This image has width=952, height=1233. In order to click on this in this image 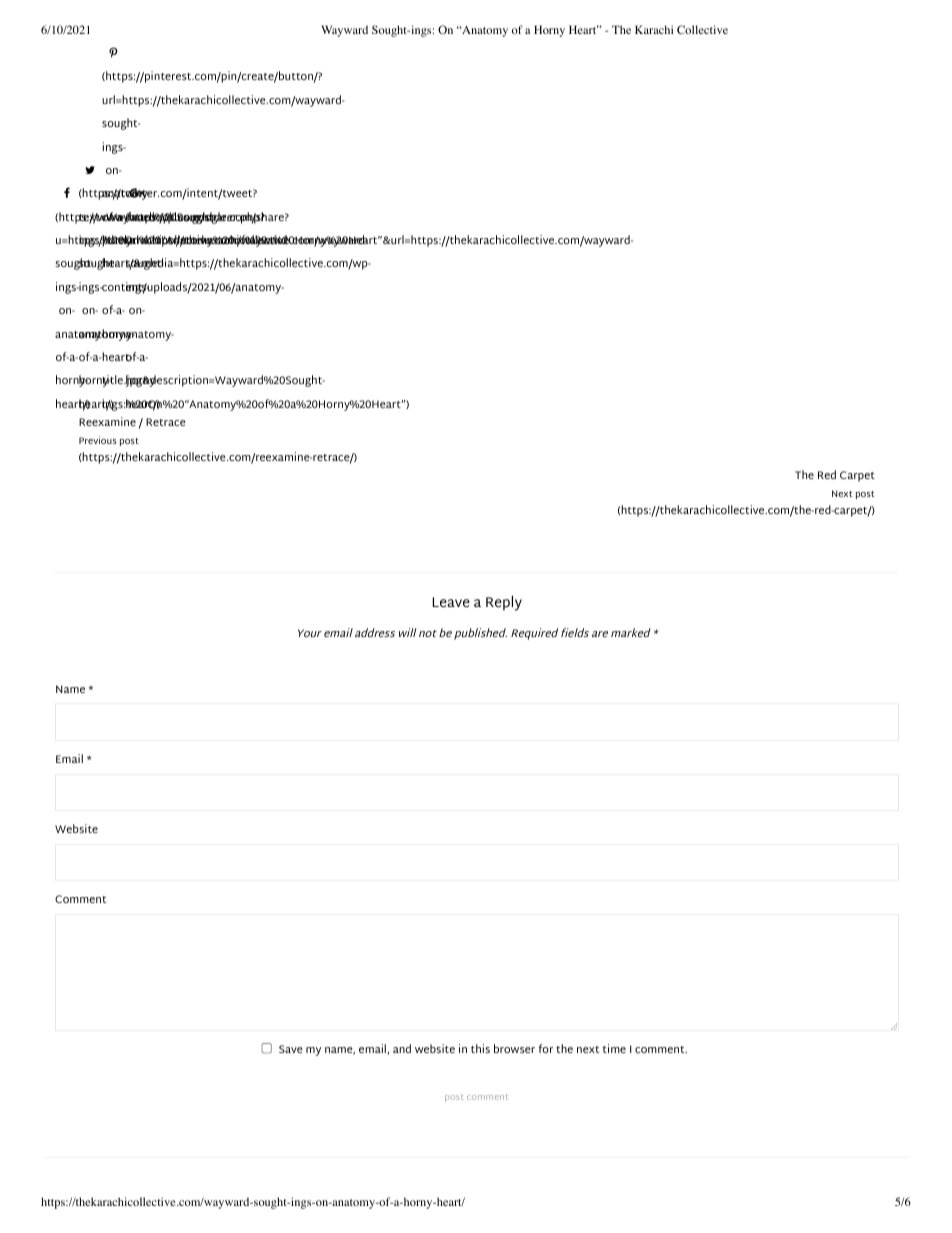, I will do `click(480, 1048)`.
